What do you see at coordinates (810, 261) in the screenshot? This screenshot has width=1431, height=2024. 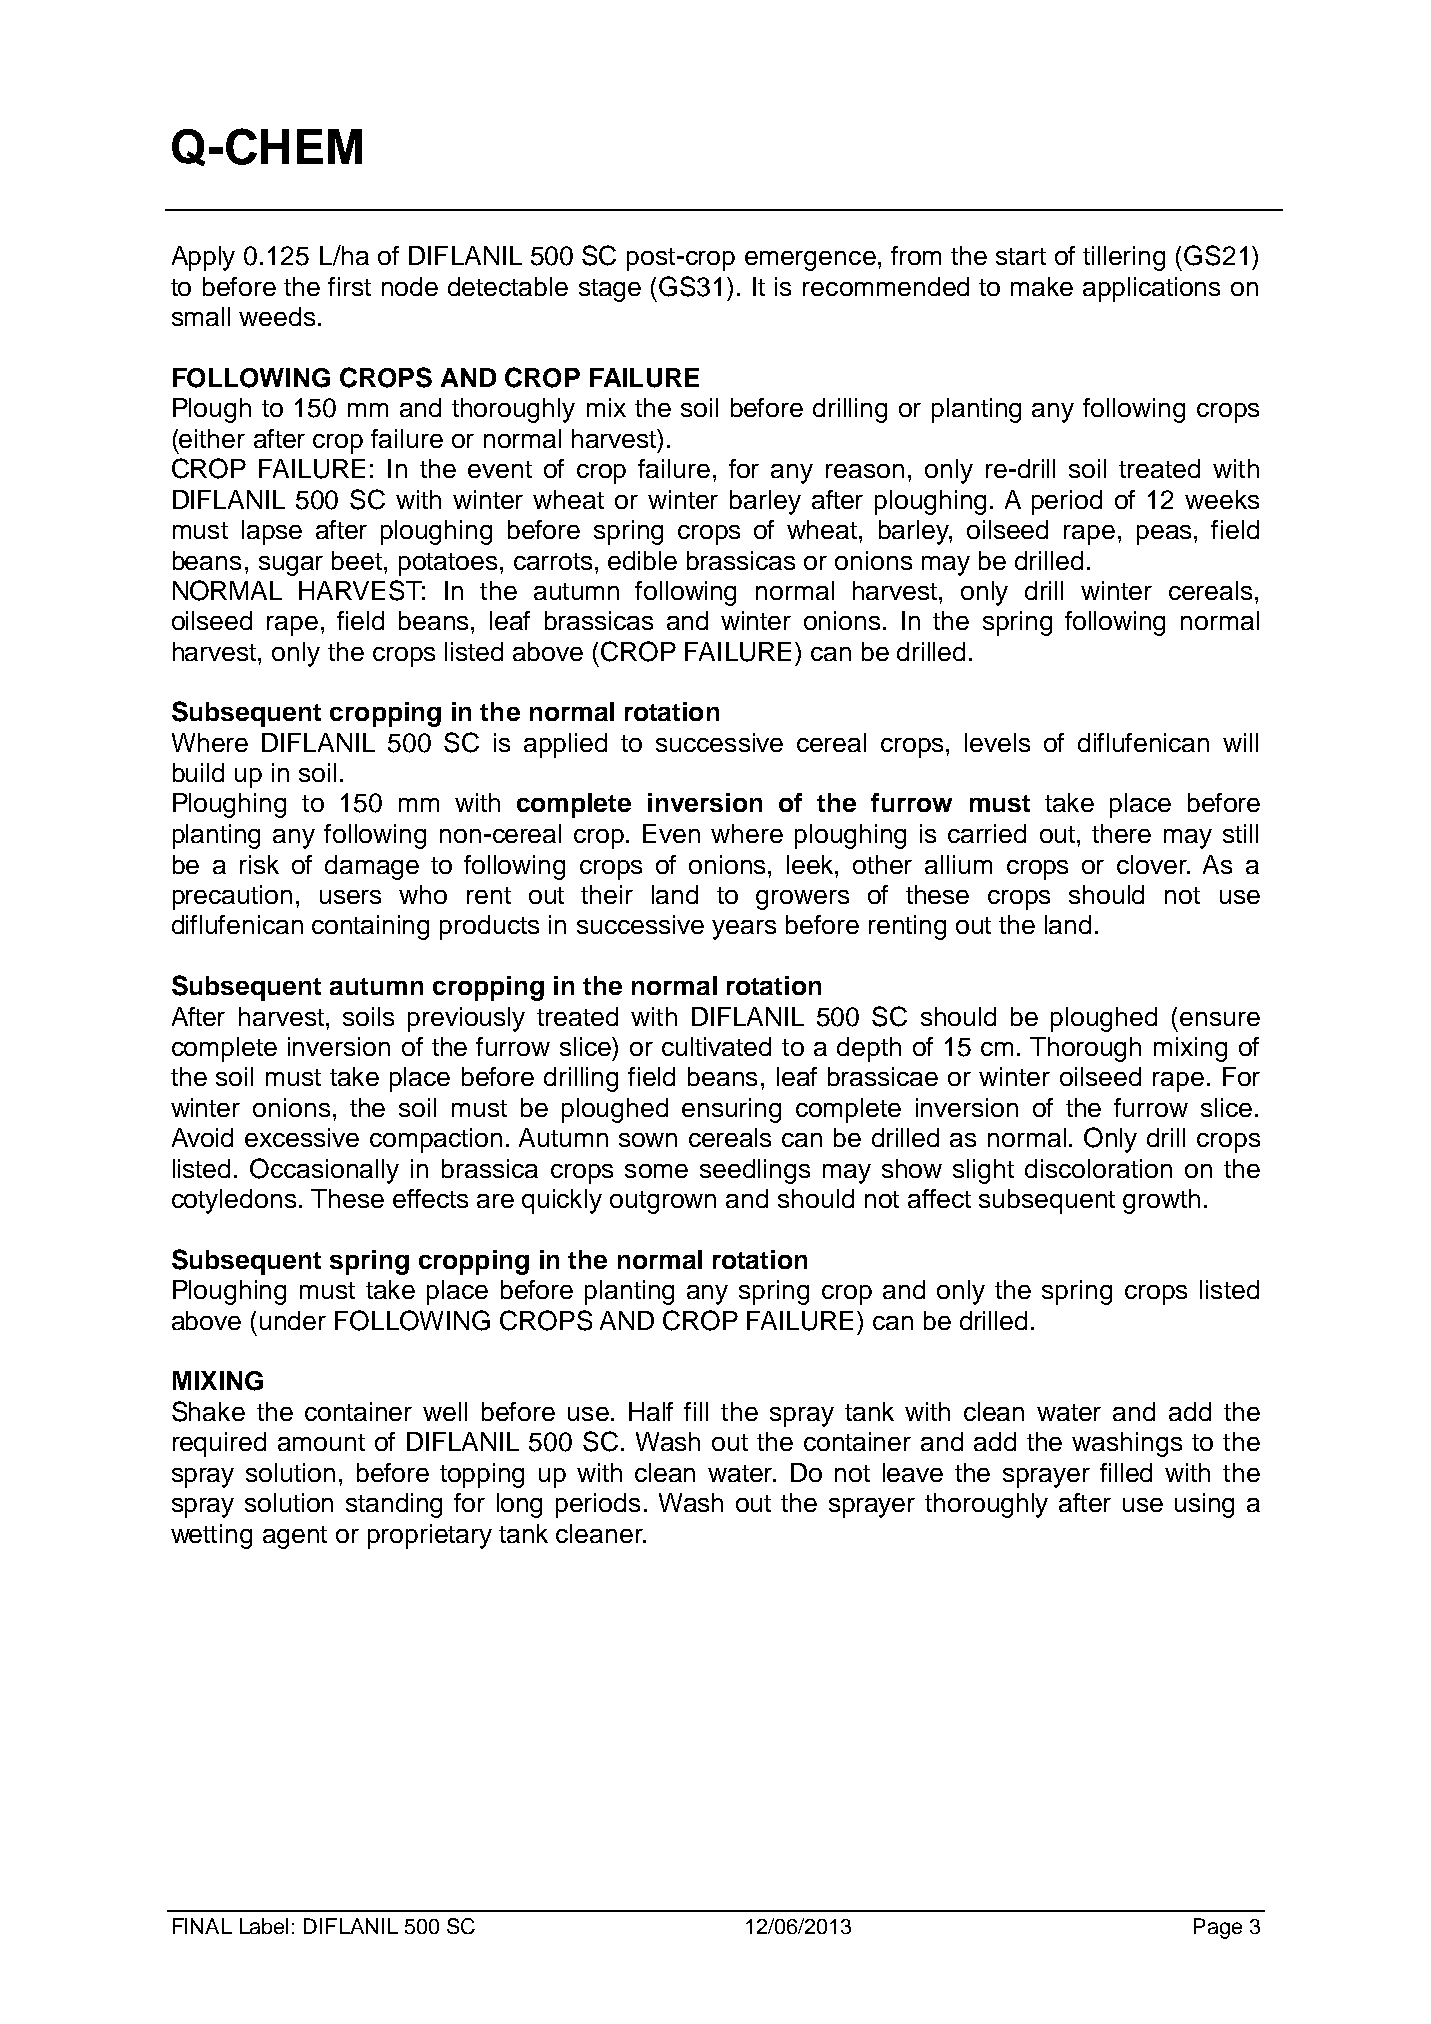 I see `emergence` at bounding box center [810, 261].
